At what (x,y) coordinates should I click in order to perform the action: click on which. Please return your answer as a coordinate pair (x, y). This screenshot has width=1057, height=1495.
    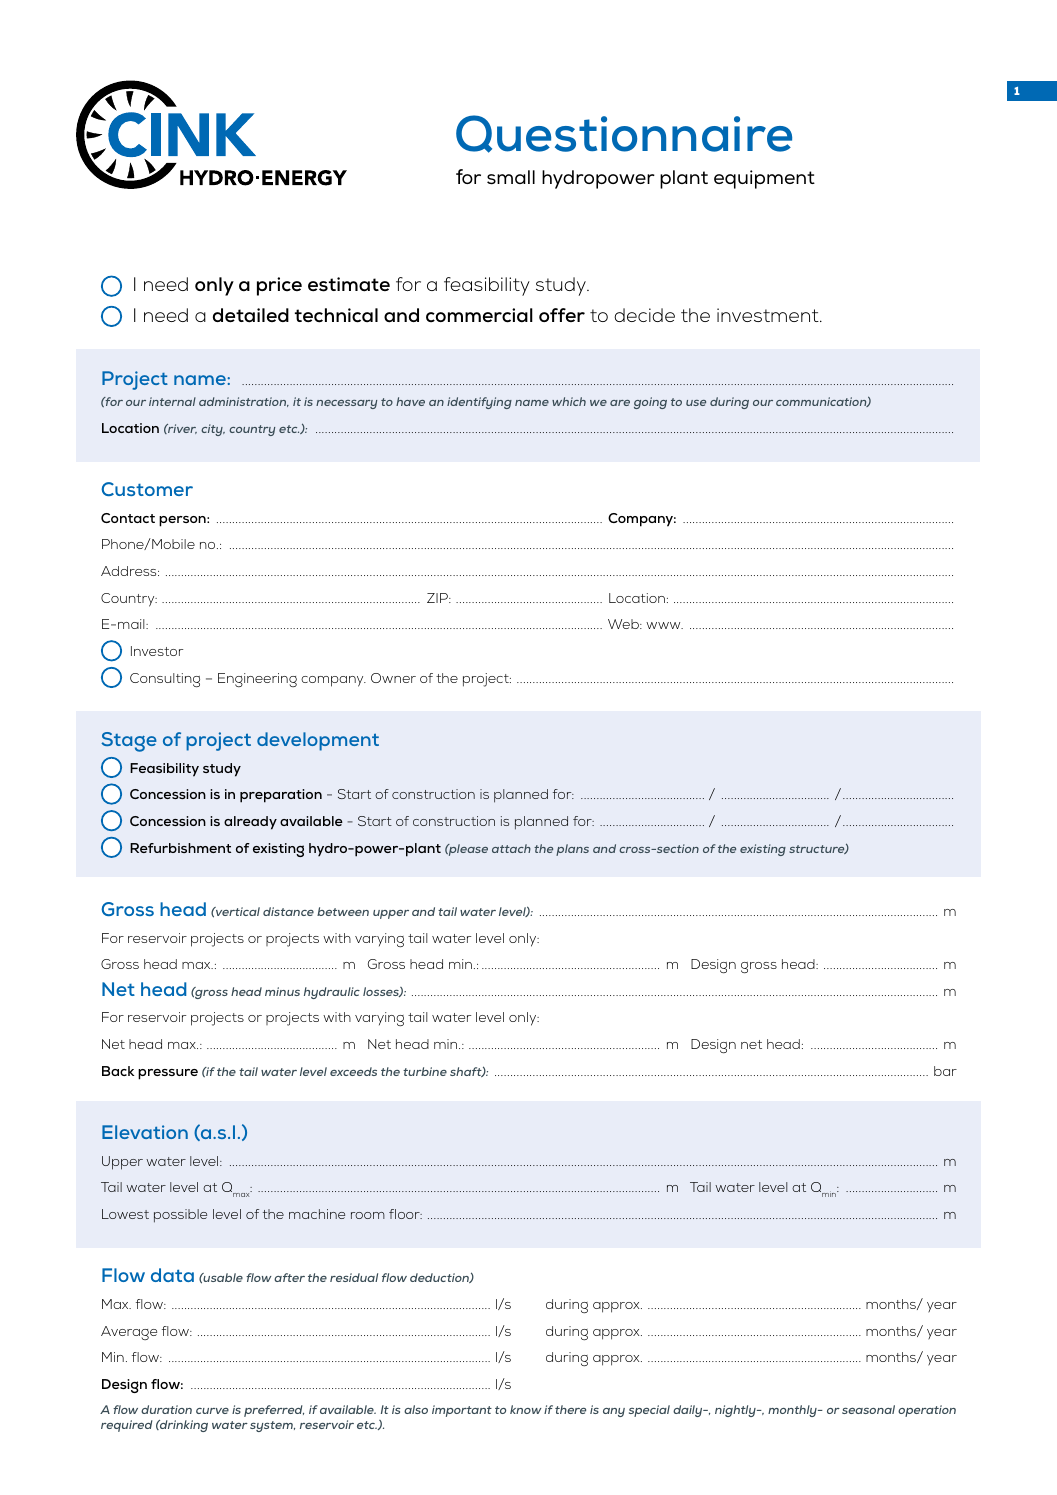
    Looking at the image, I should click on (569, 401).
